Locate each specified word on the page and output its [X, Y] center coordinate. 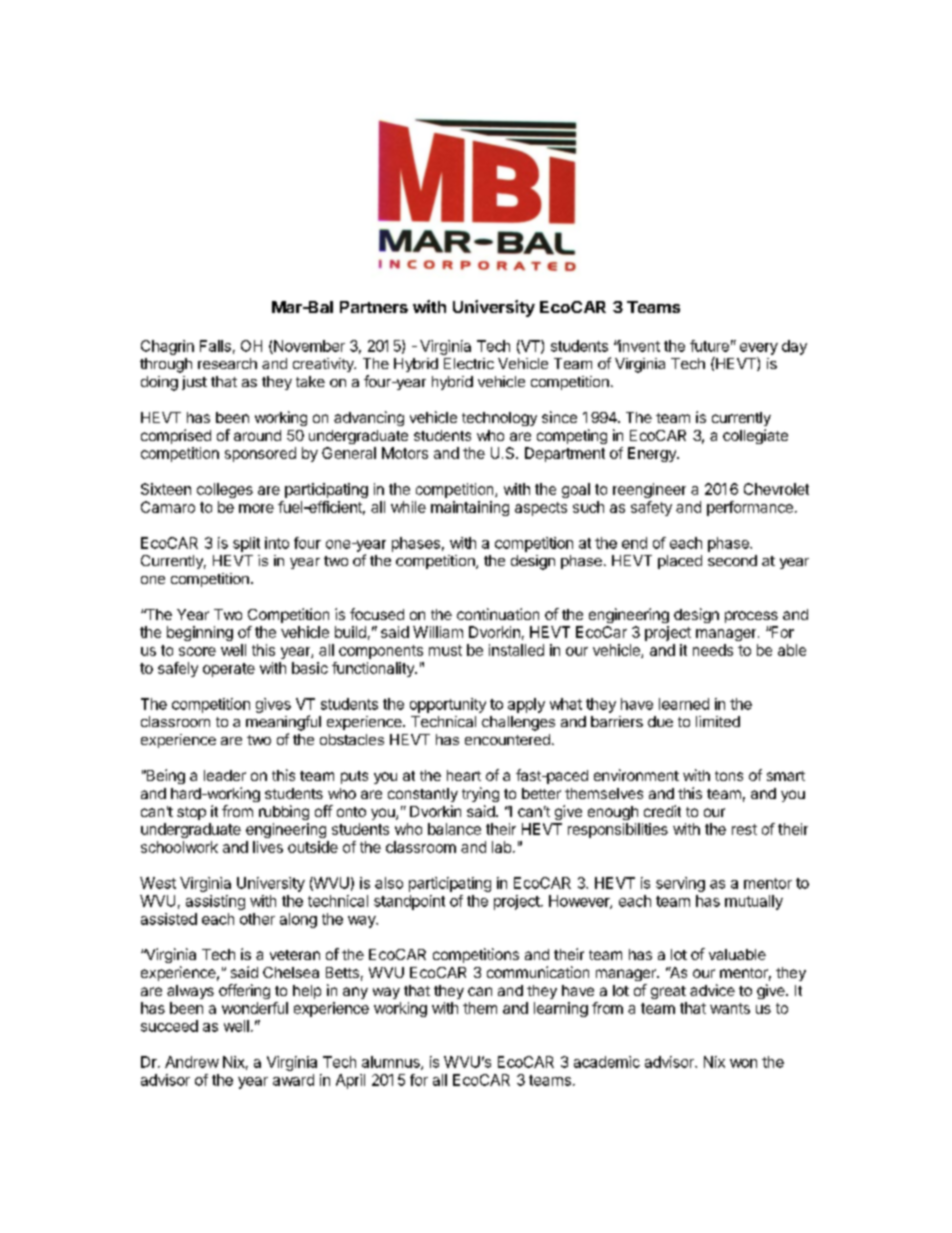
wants [730, 1008]
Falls [215, 346]
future [709, 346]
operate [229, 670]
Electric [469, 363]
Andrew [192, 1062]
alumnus [392, 1063]
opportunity [448, 705]
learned [684, 704]
